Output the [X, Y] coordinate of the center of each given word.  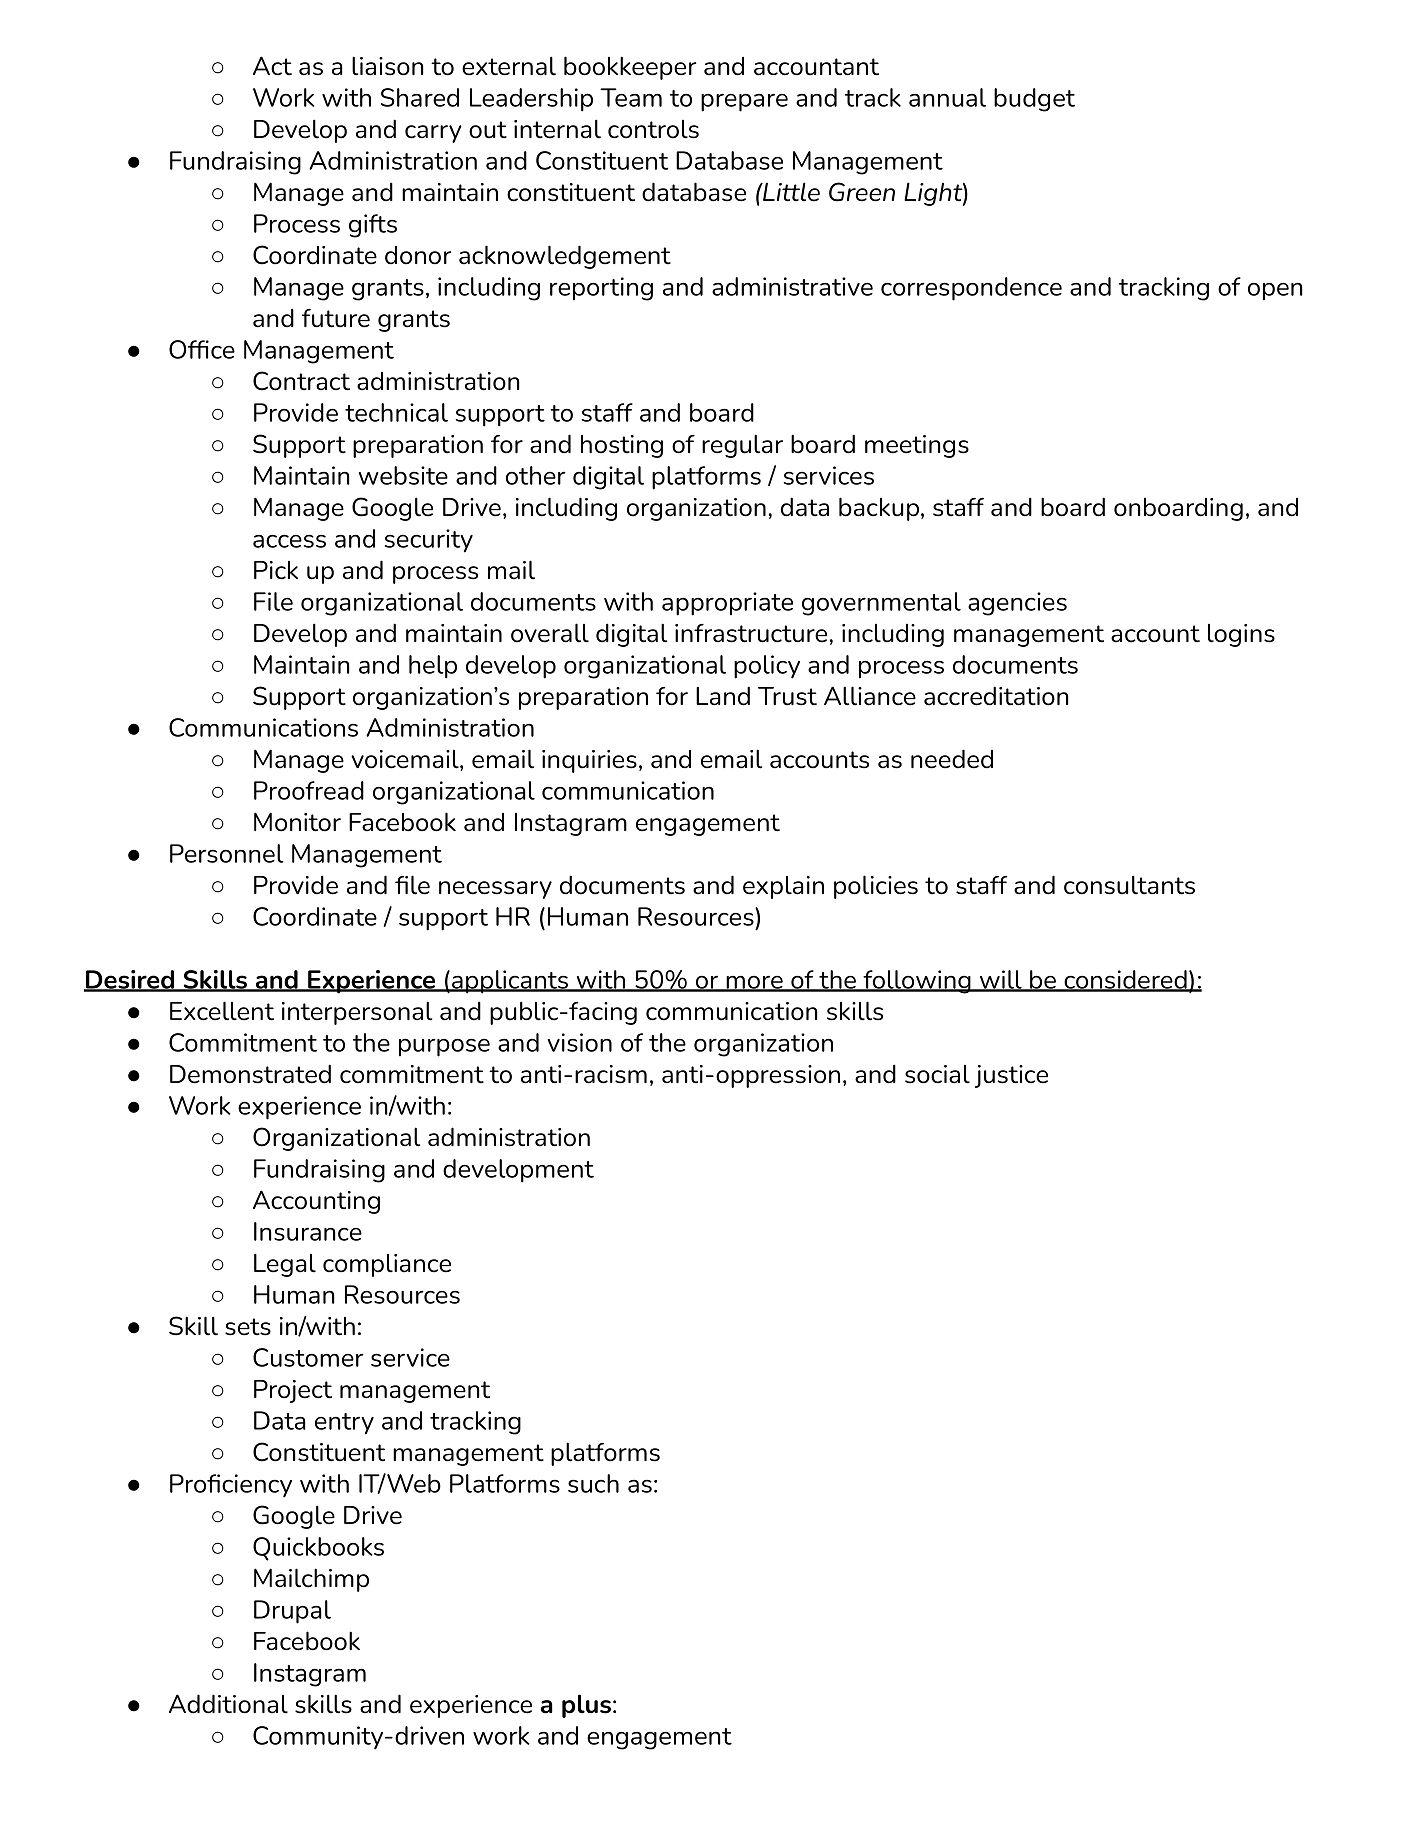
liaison [388, 66]
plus [586, 1706]
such [593, 1483]
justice [1011, 1076]
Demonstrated [250, 1074]
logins [1241, 635]
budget [1034, 100]
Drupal [292, 1612]
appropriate [727, 604]
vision [579, 1042]
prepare [744, 102]
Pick [276, 570]
